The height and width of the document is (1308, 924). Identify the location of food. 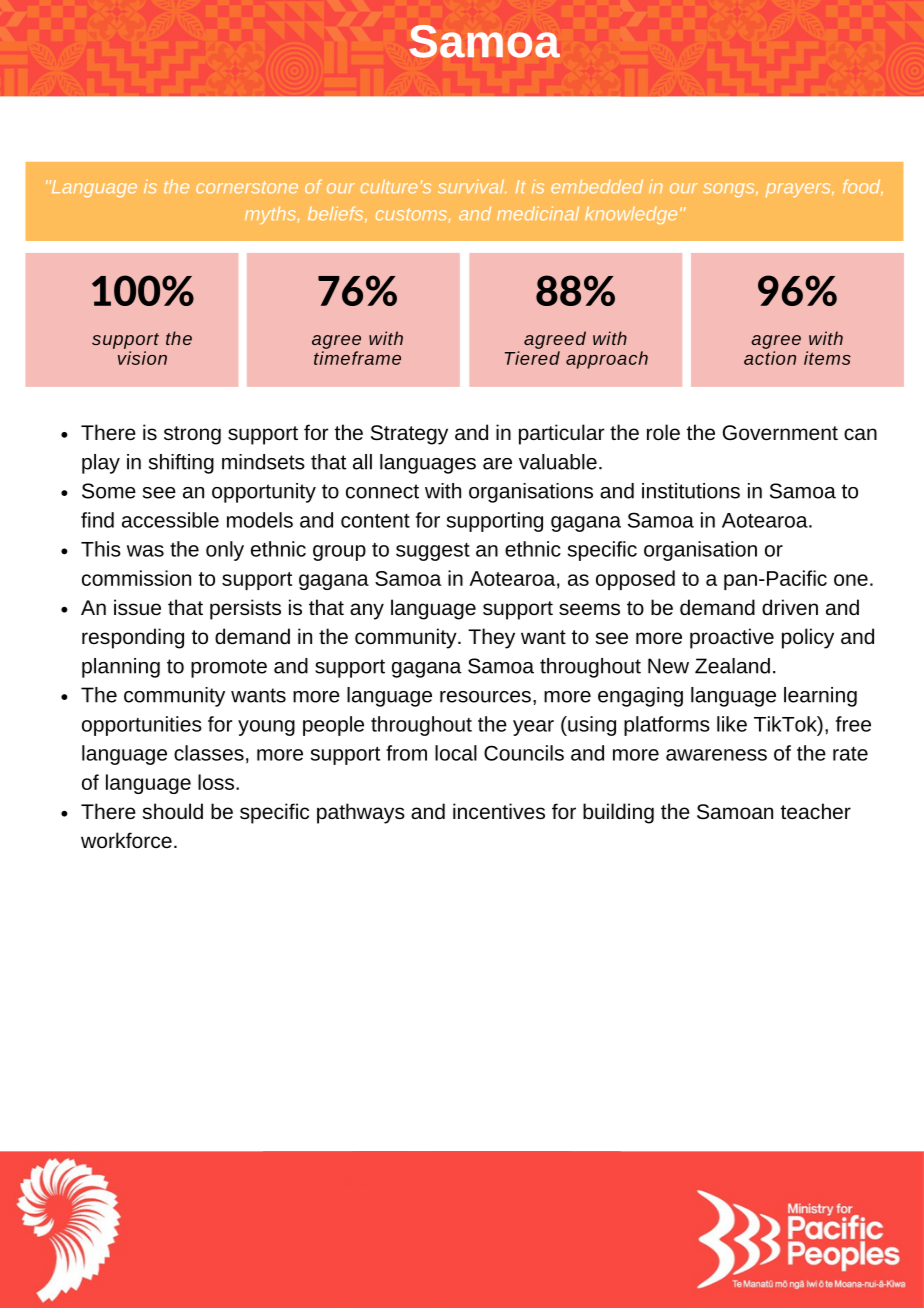
(863, 187).
